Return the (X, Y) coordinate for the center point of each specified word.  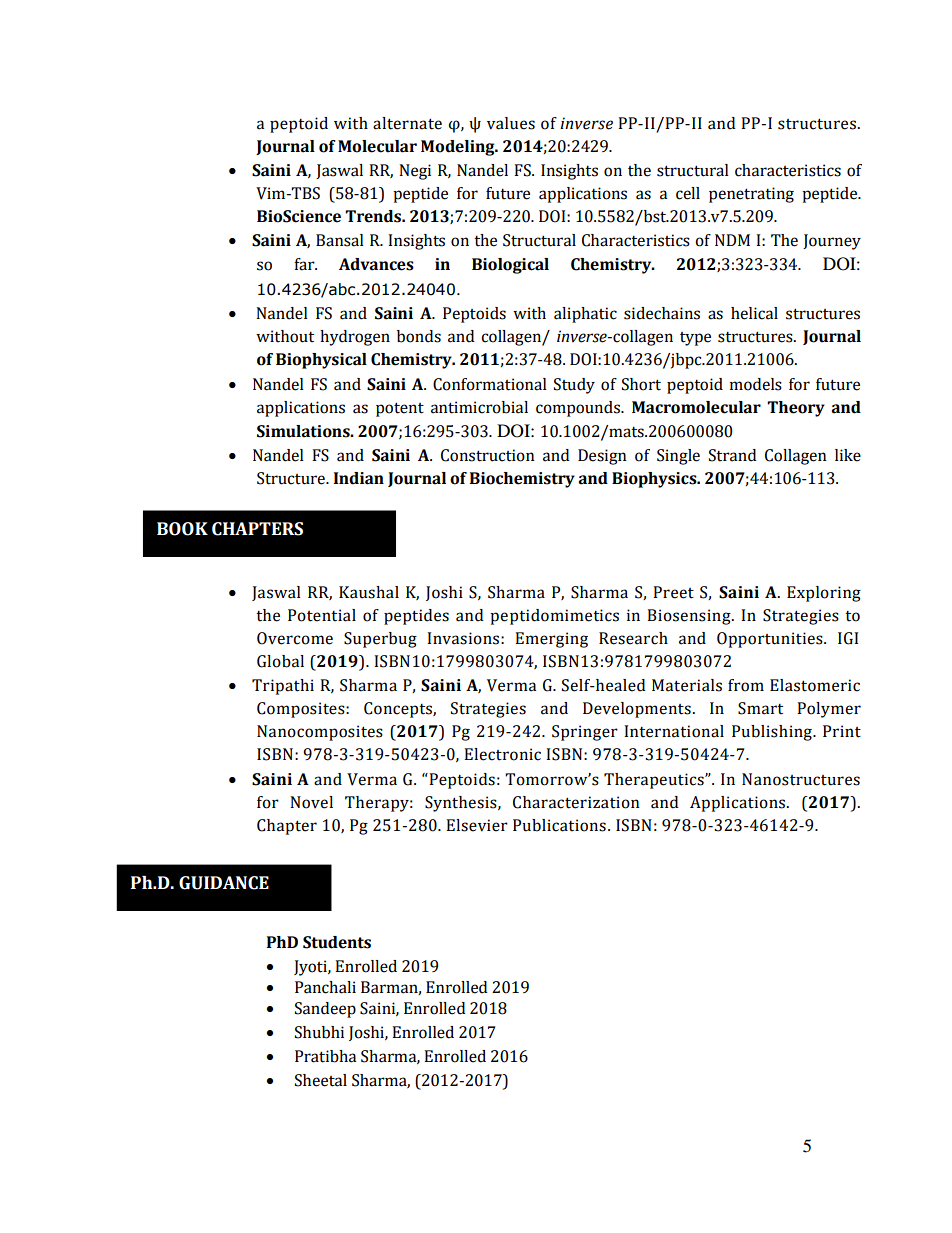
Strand (732, 455)
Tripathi (283, 687)
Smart (760, 708)
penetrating (751, 195)
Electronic (502, 754)
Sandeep (325, 1010)
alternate (407, 123)
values (511, 123)
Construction (488, 455)
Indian (359, 478)
